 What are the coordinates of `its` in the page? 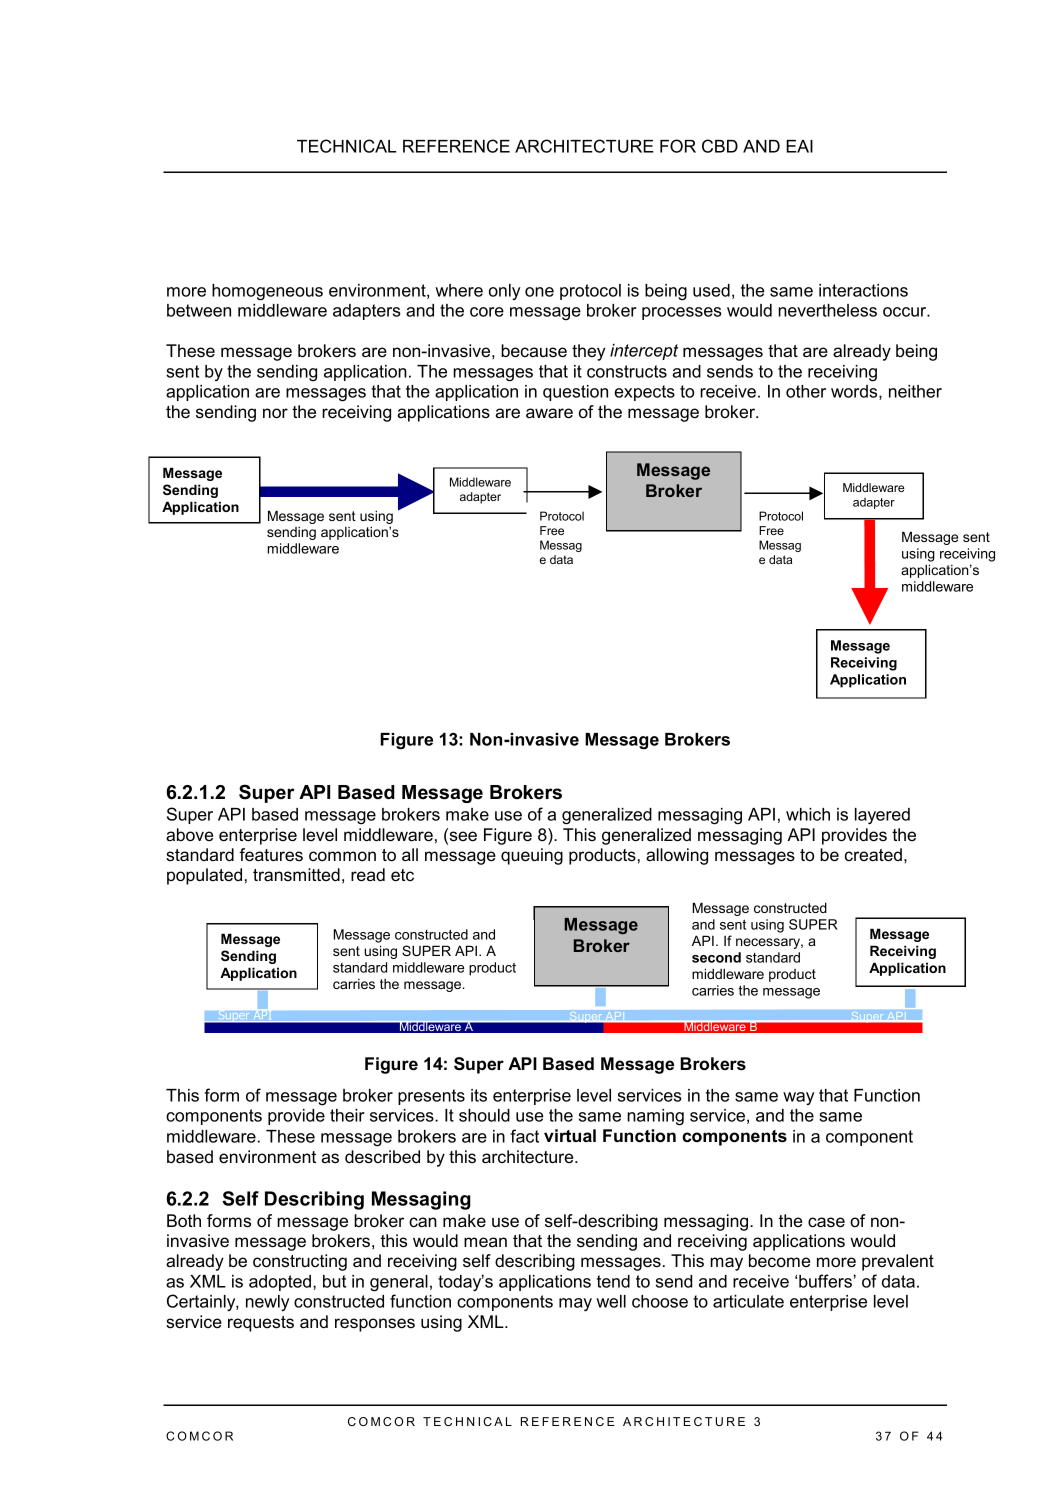 It's located at (479, 1095).
